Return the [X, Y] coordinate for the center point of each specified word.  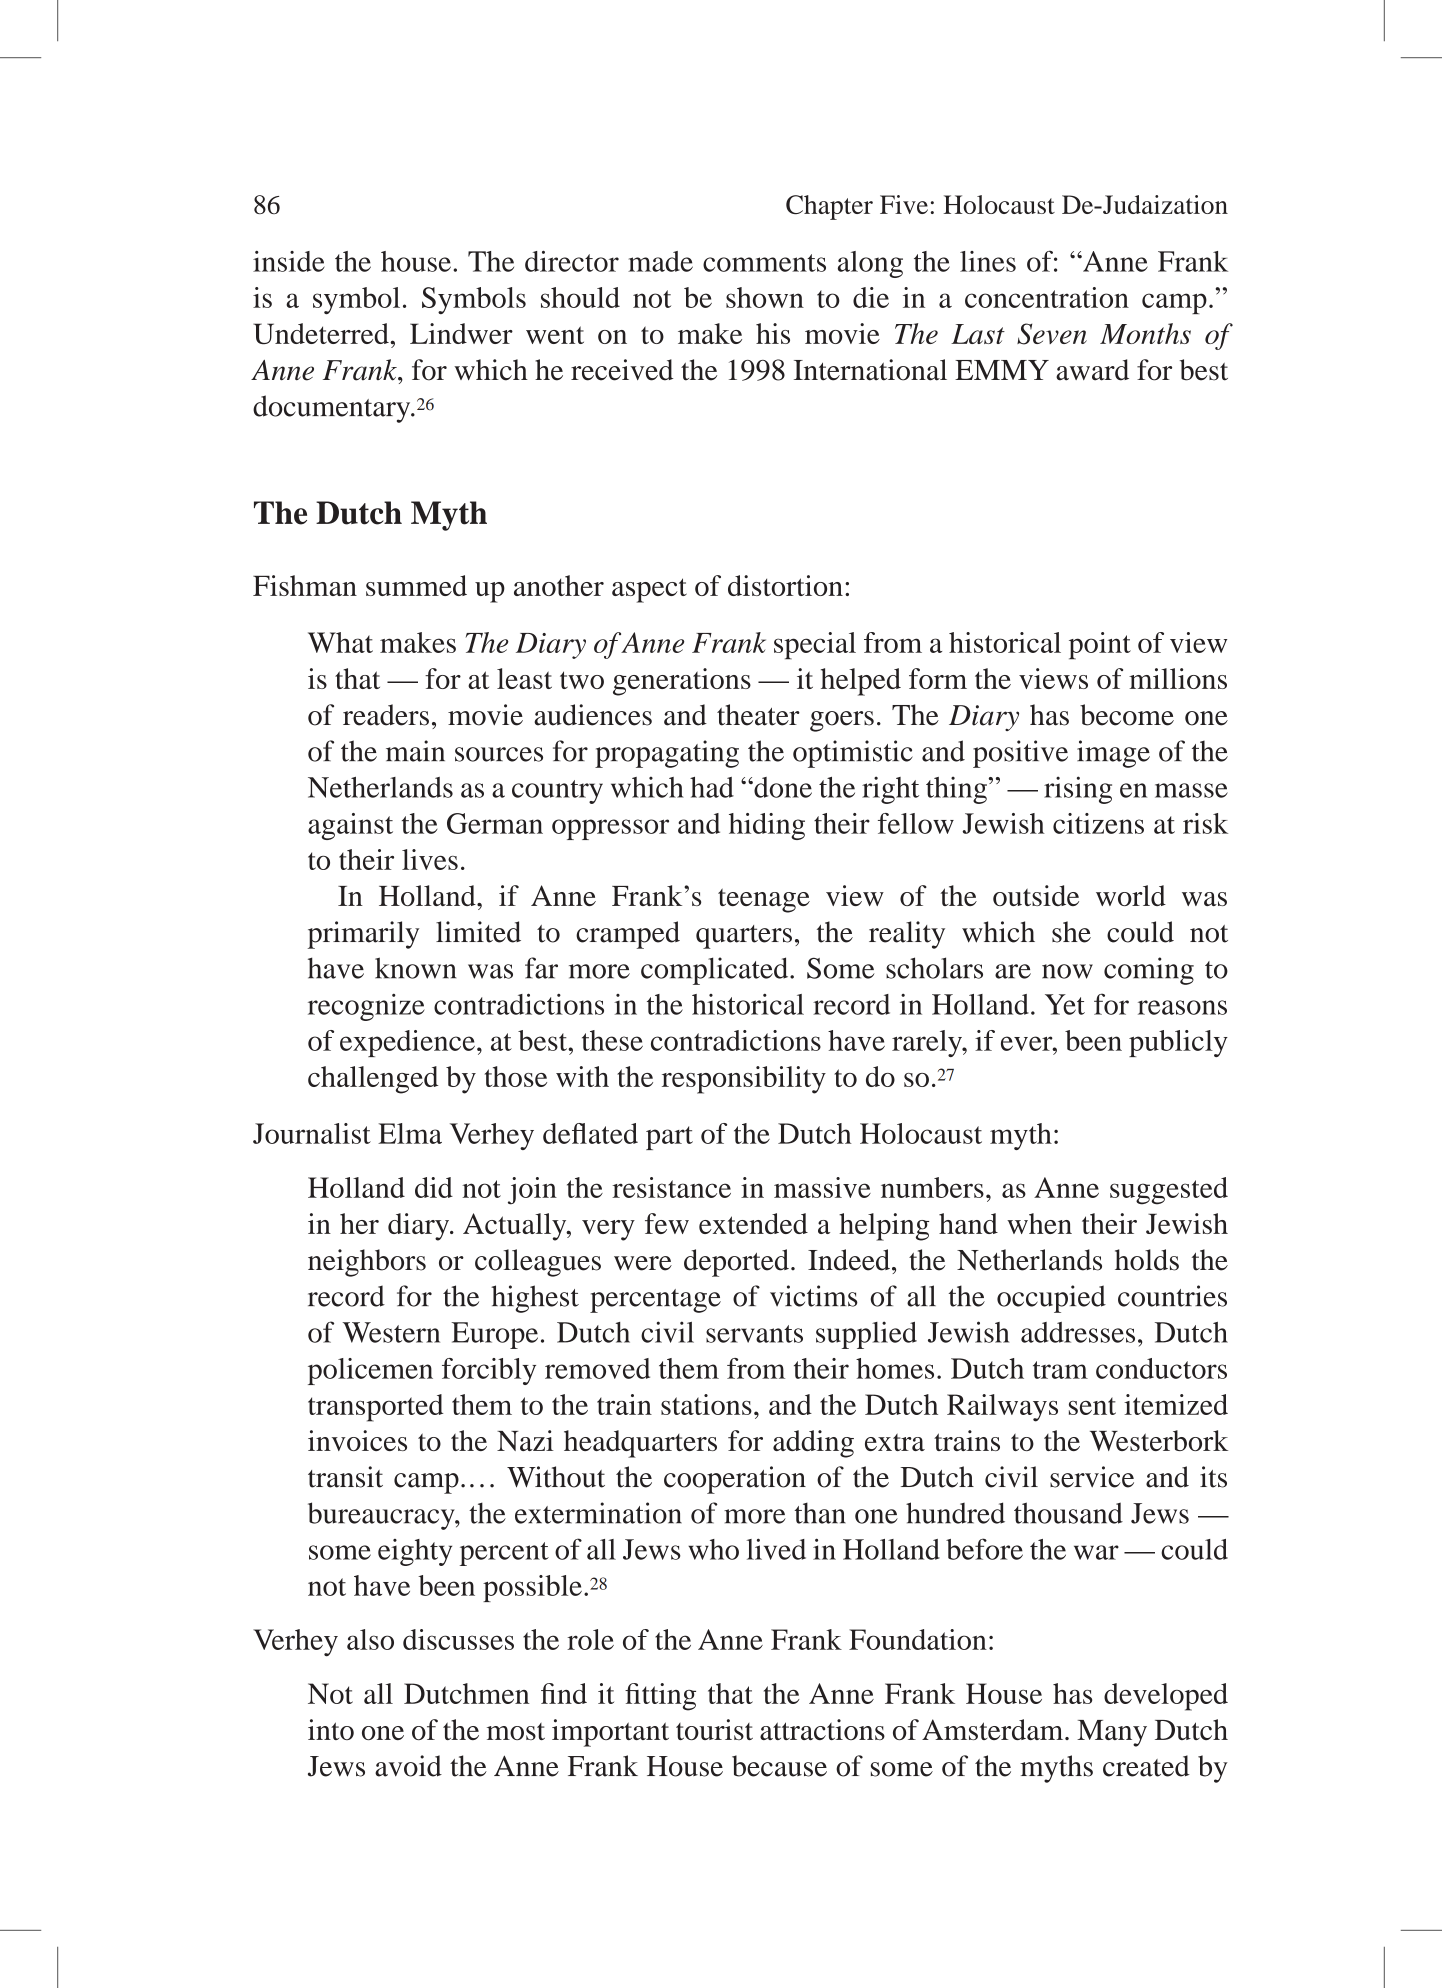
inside [289, 261]
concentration [1047, 297]
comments [764, 263]
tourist [714, 1729]
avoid [408, 1766]
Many [1112, 1733]
